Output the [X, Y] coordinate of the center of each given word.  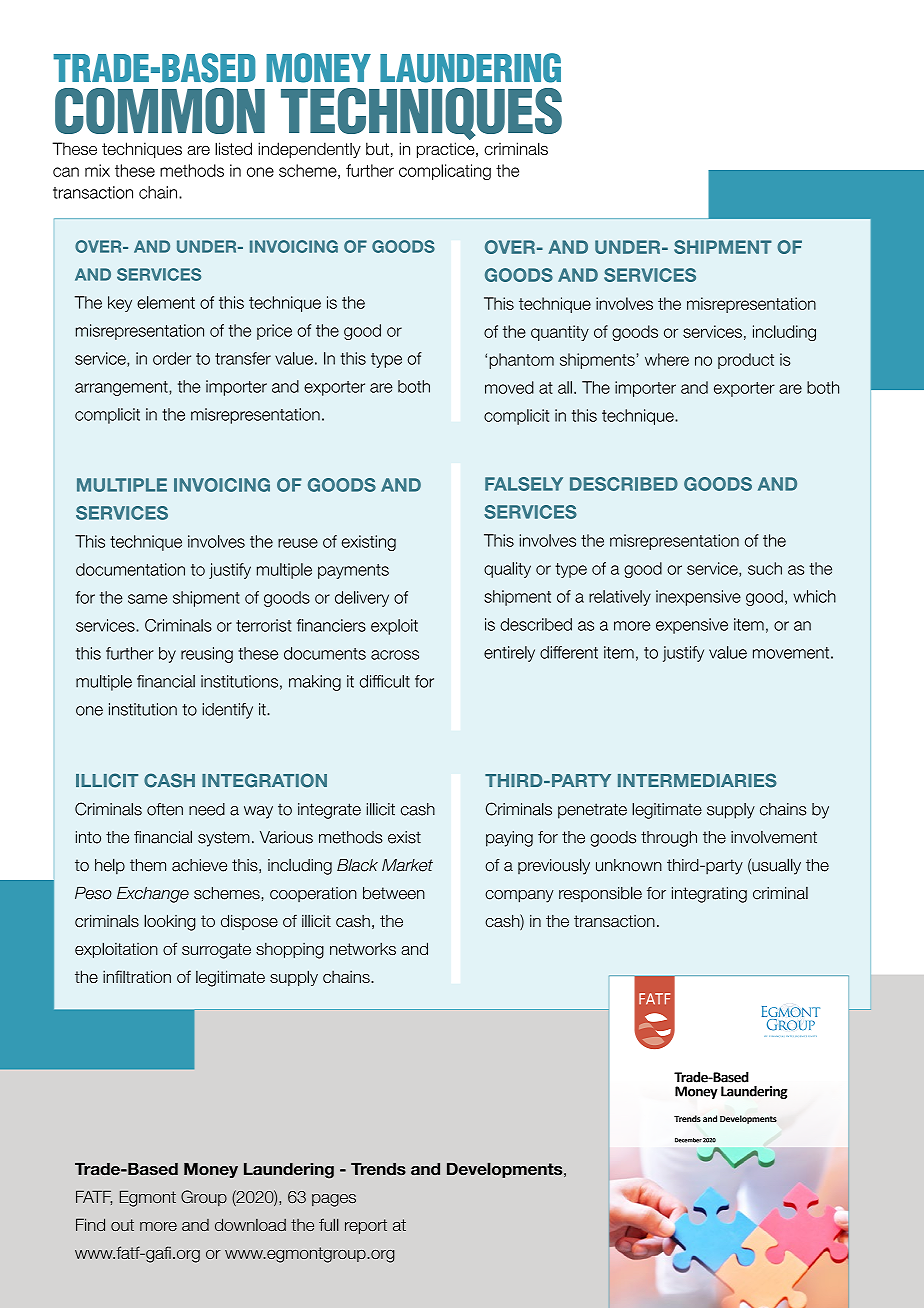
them [148, 865]
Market [407, 865]
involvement [774, 837]
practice [447, 150]
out [122, 1225]
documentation [130, 569]
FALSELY [524, 484]
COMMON [160, 111]
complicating [445, 172]
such [765, 568]
